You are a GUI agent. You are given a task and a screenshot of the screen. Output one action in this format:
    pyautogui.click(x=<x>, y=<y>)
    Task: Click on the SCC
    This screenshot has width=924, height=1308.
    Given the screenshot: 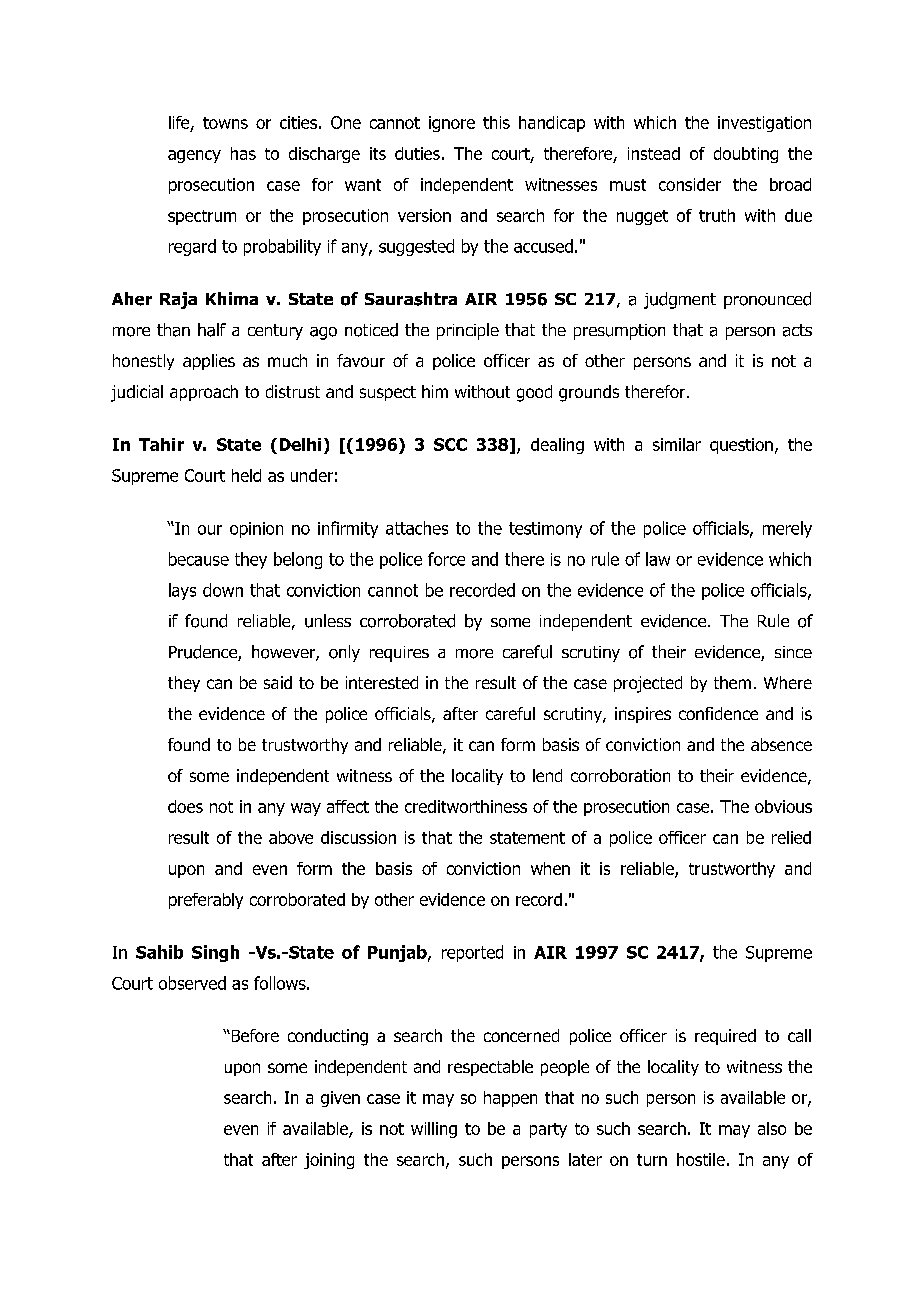 What is the action you would take?
    pyautogui.click(x=450, y=444)
